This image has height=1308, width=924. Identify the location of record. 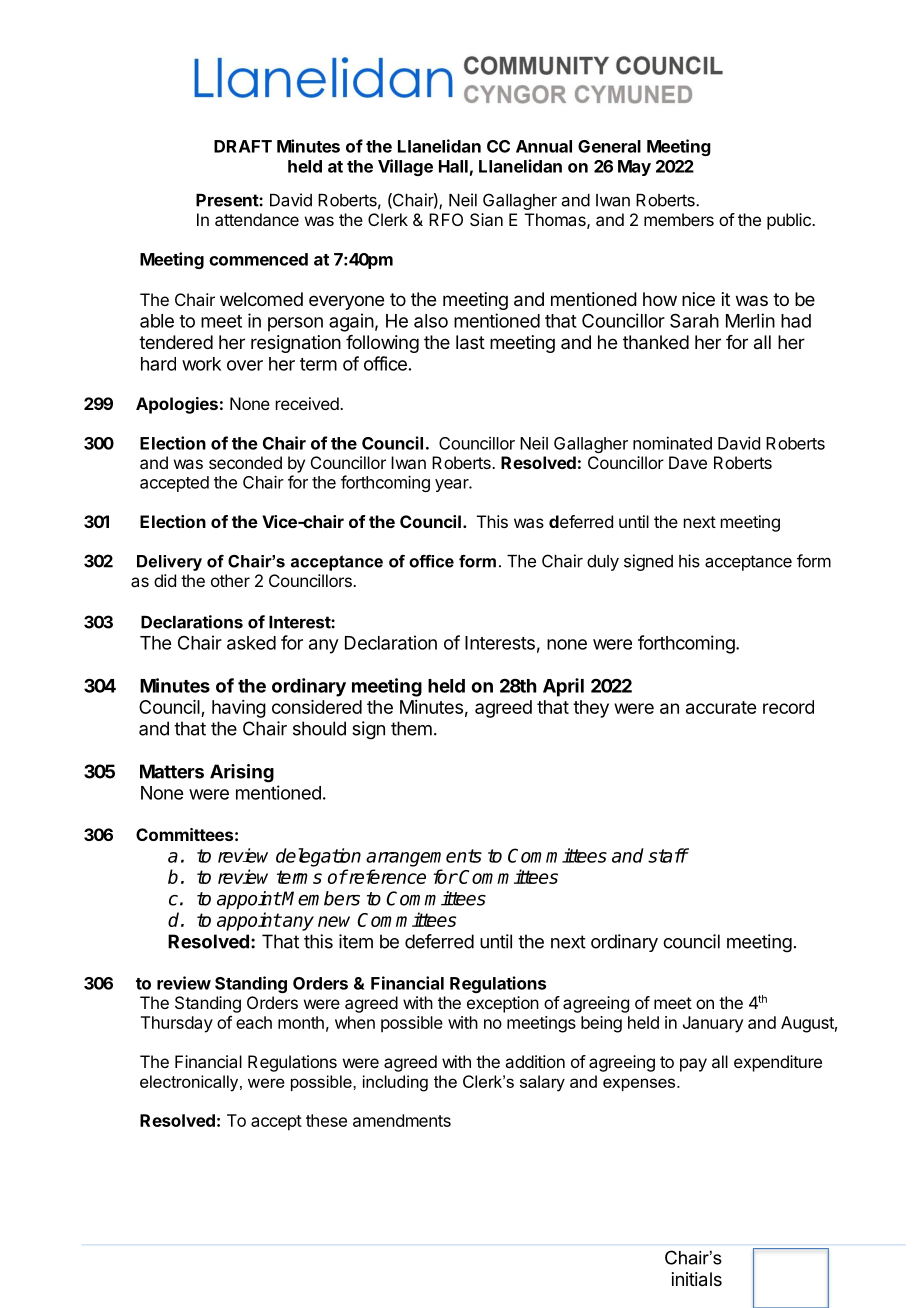
(788, 707).
